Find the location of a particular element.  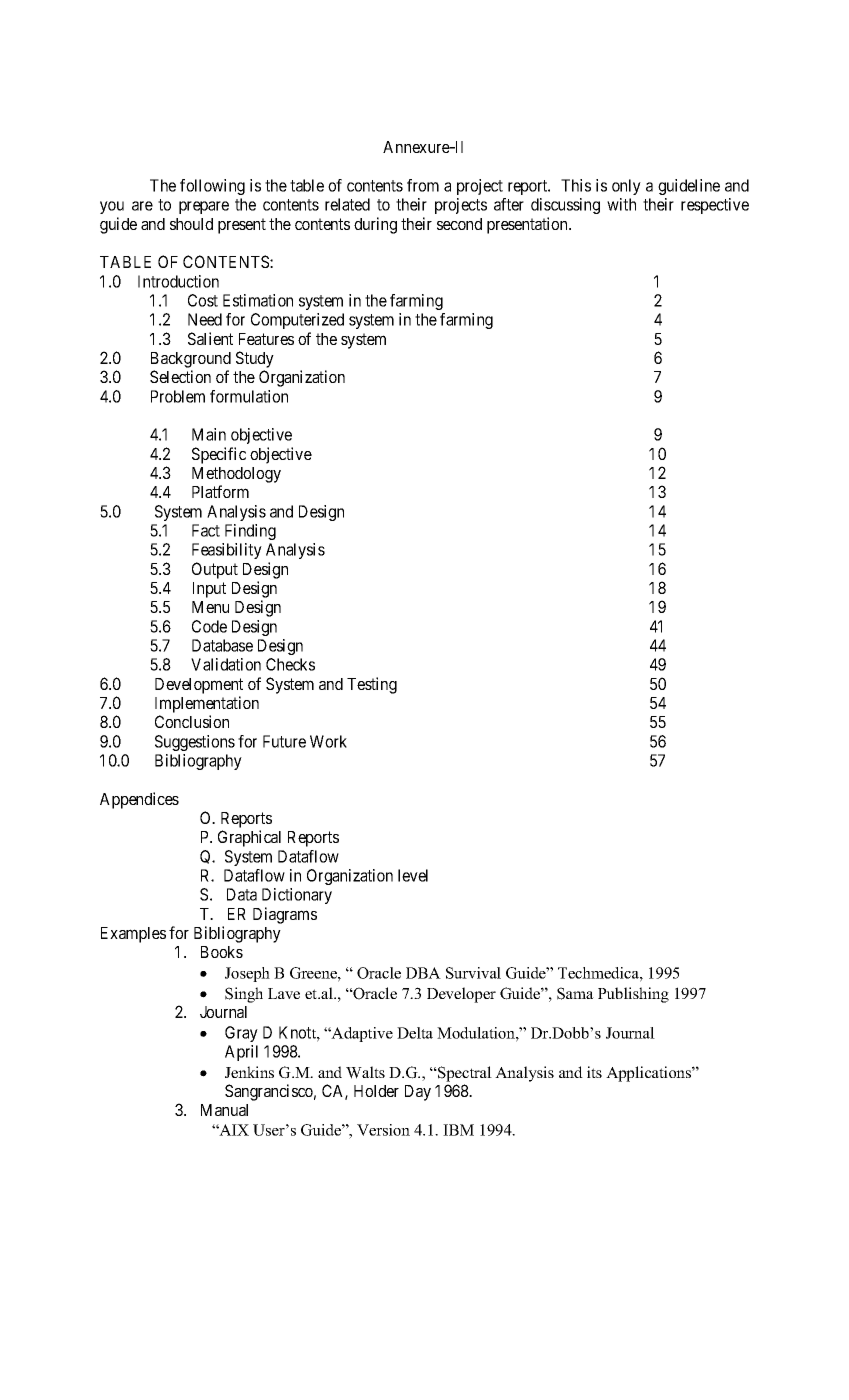

respective is located at coordinates (715, 206).
